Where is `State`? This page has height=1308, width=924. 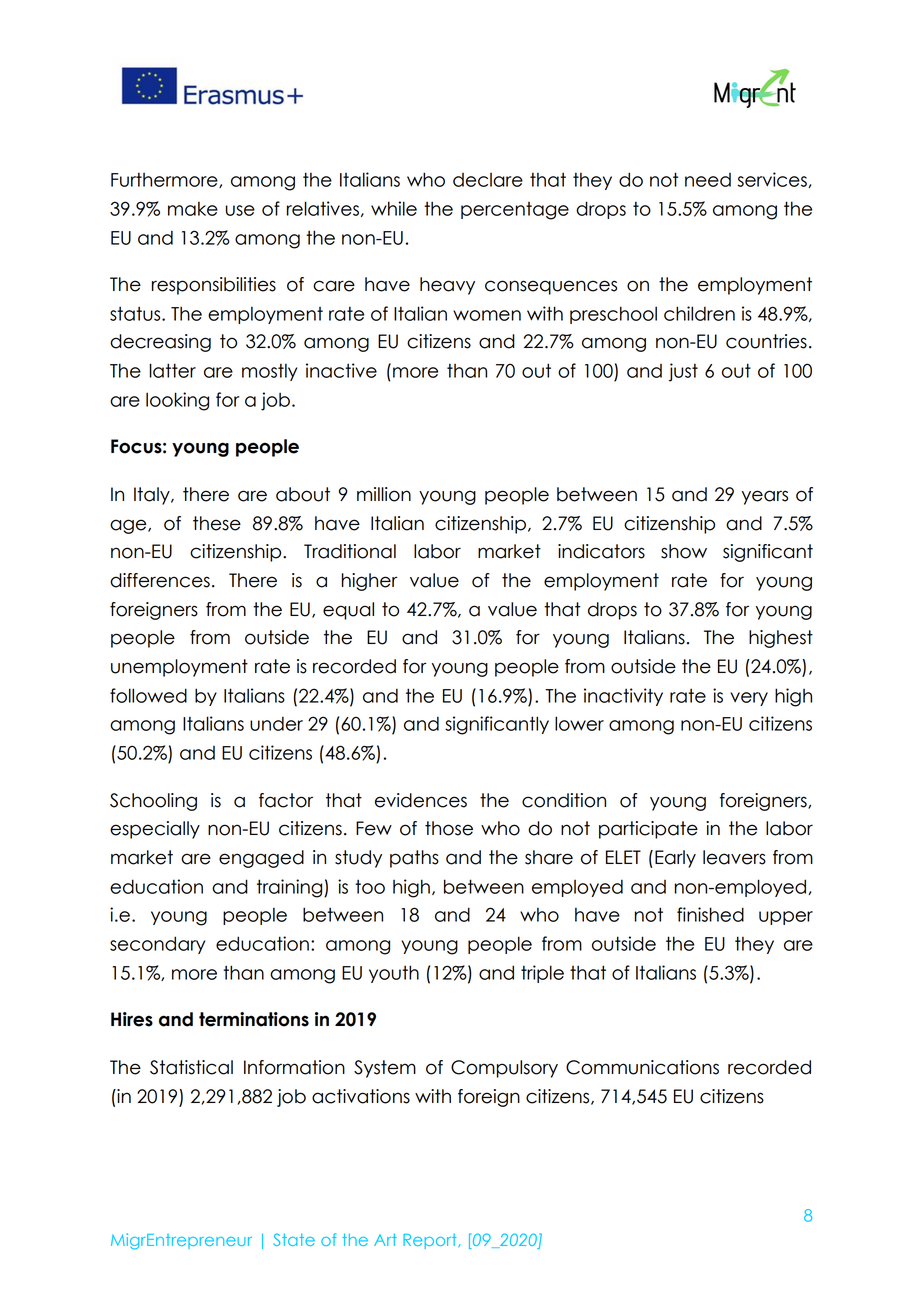 State is located at coordinates (294, 1239).
